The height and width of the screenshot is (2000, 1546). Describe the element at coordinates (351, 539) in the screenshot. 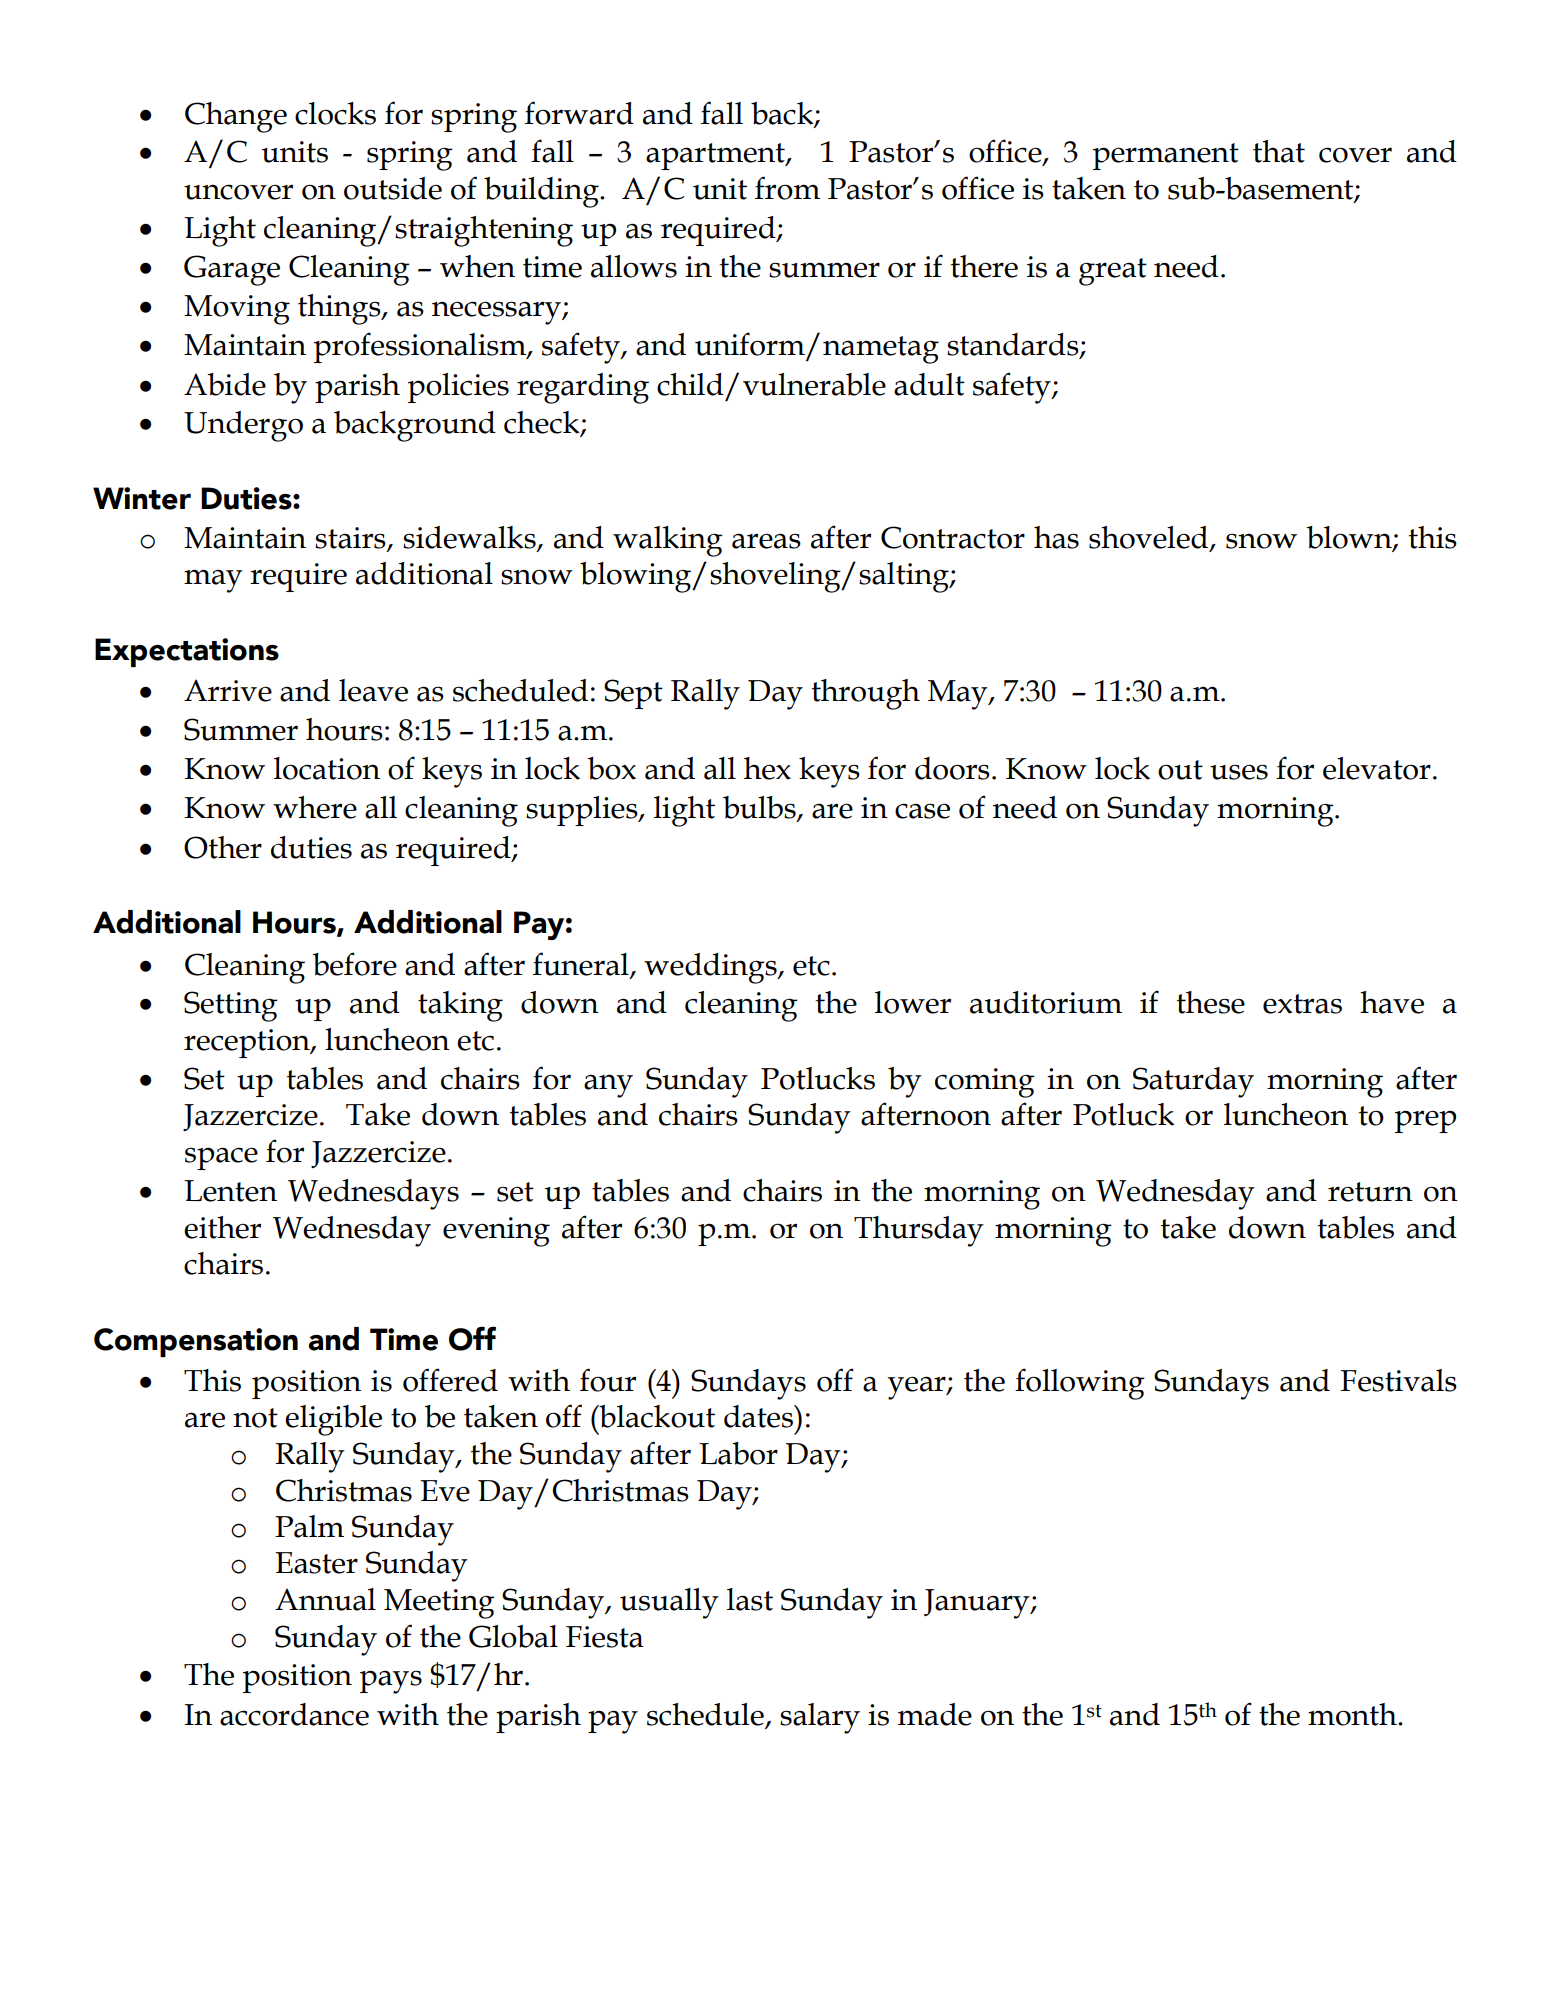

I see `stairs` at that location.
